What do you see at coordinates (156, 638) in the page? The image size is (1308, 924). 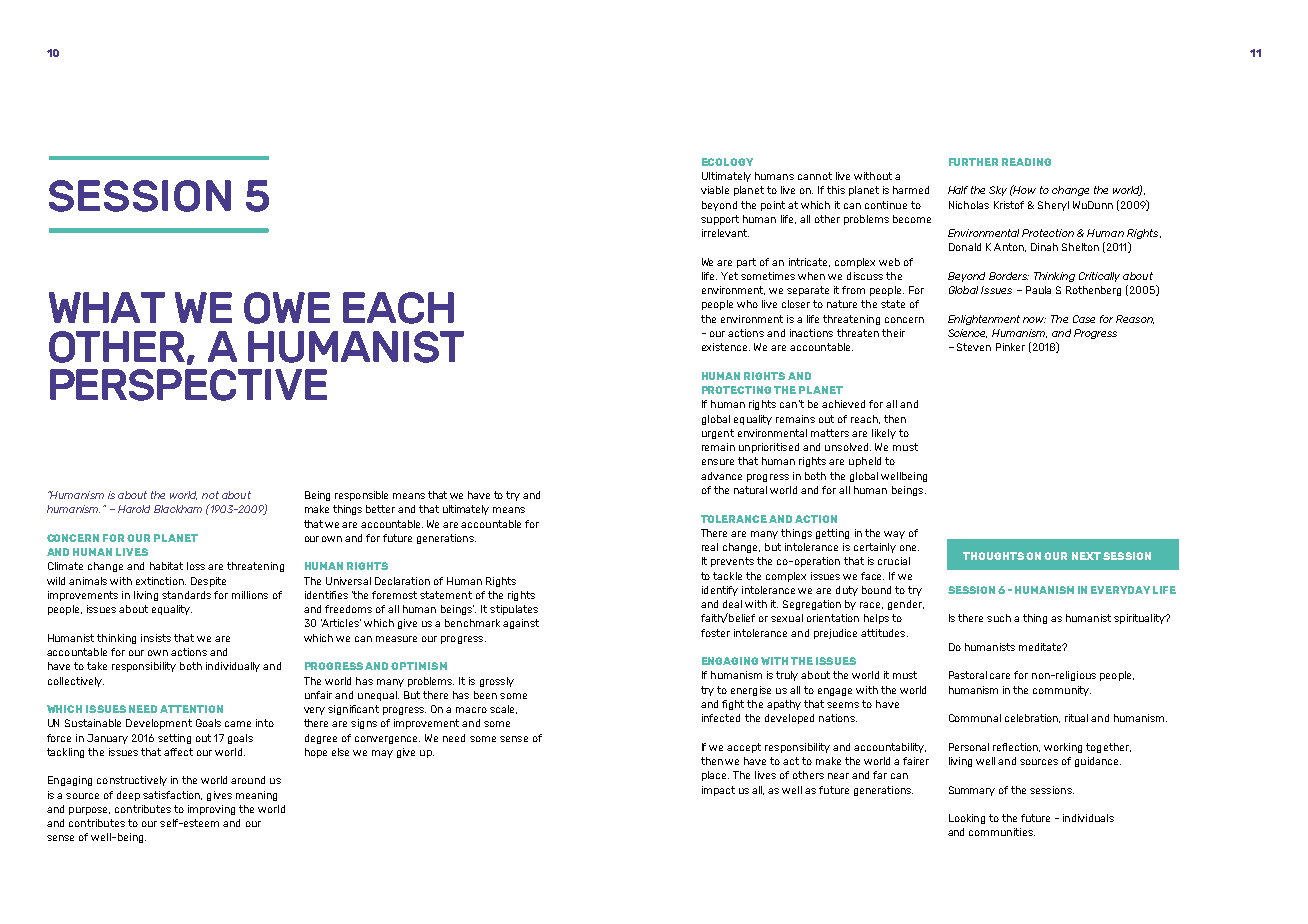 I see `insists` at bounding box center [156, 638].
